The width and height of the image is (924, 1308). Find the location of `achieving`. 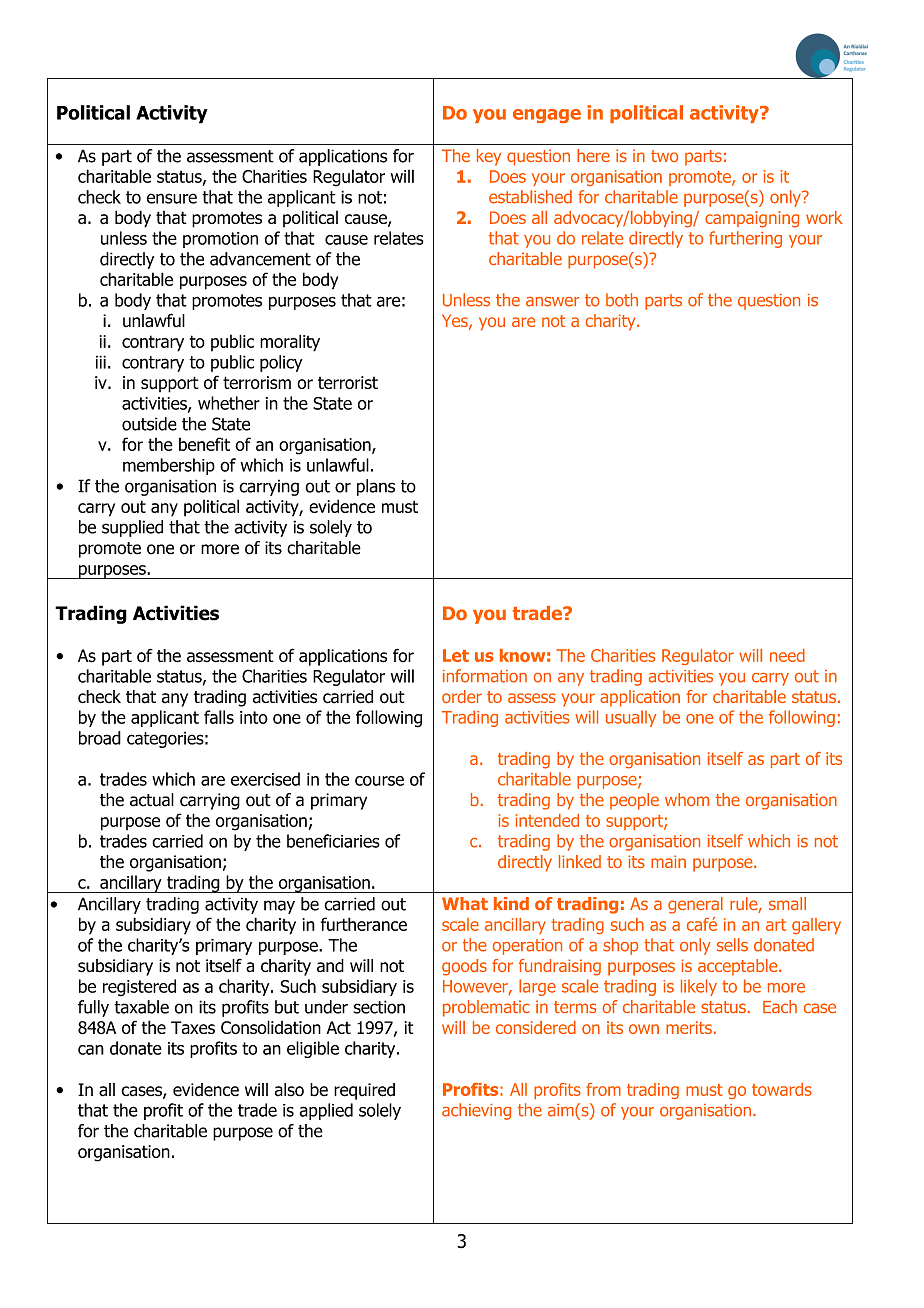

achieving is located at coordinates (476, 1111).
